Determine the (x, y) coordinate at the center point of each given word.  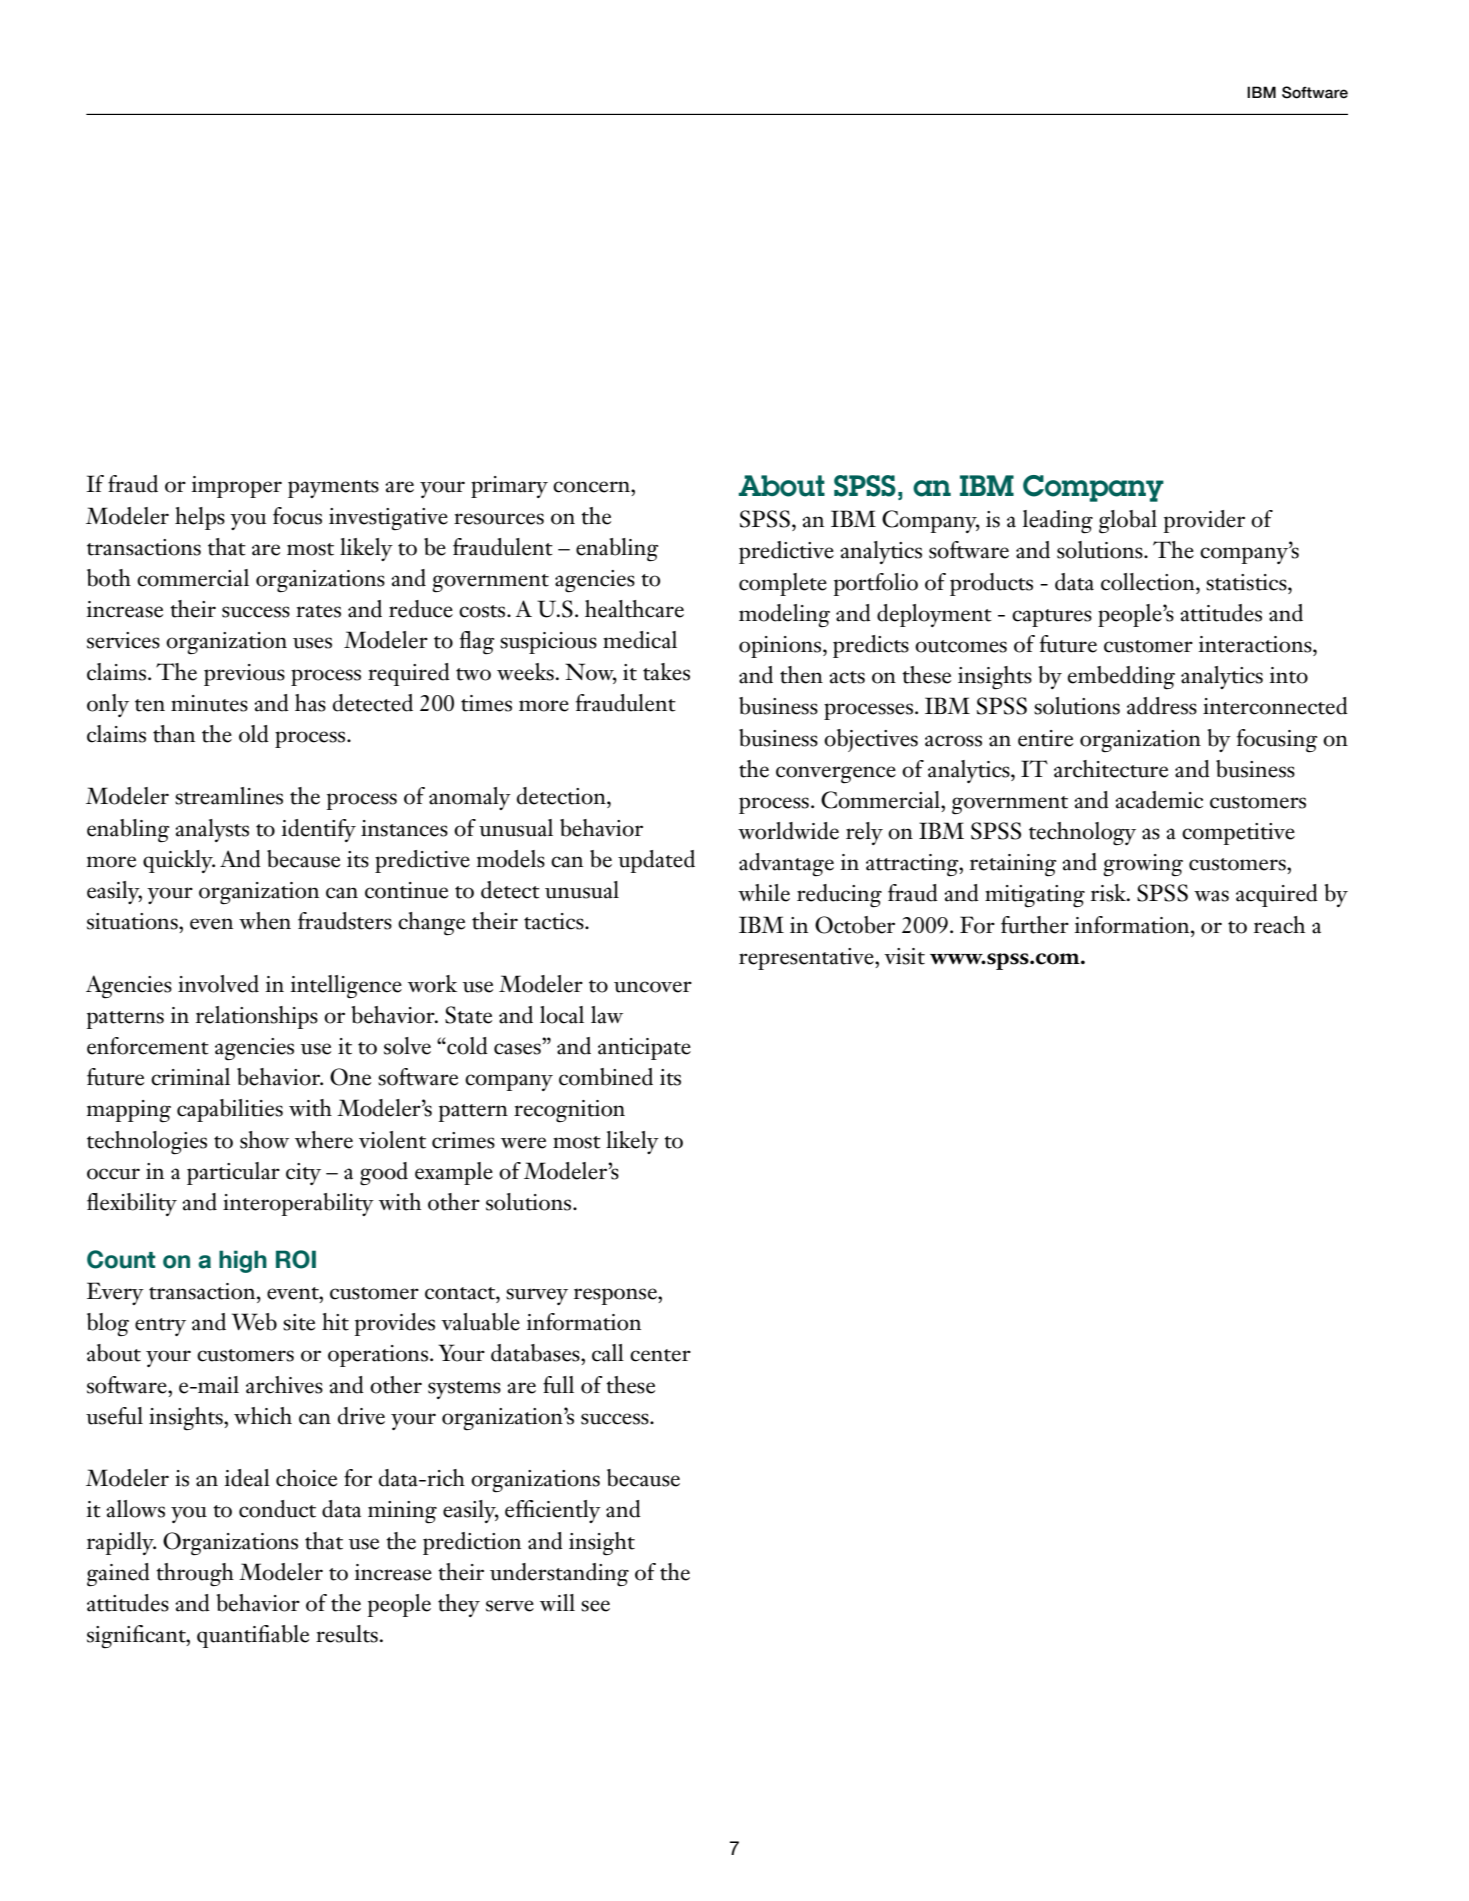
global (1128, 521)
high (243, 1261)
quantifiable (253, 1636)
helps (200, 518)
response (616, 1296)
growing (1143, 865)
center (660, 1355)
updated (656, 861)
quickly (179, 861)
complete (783, 584)
